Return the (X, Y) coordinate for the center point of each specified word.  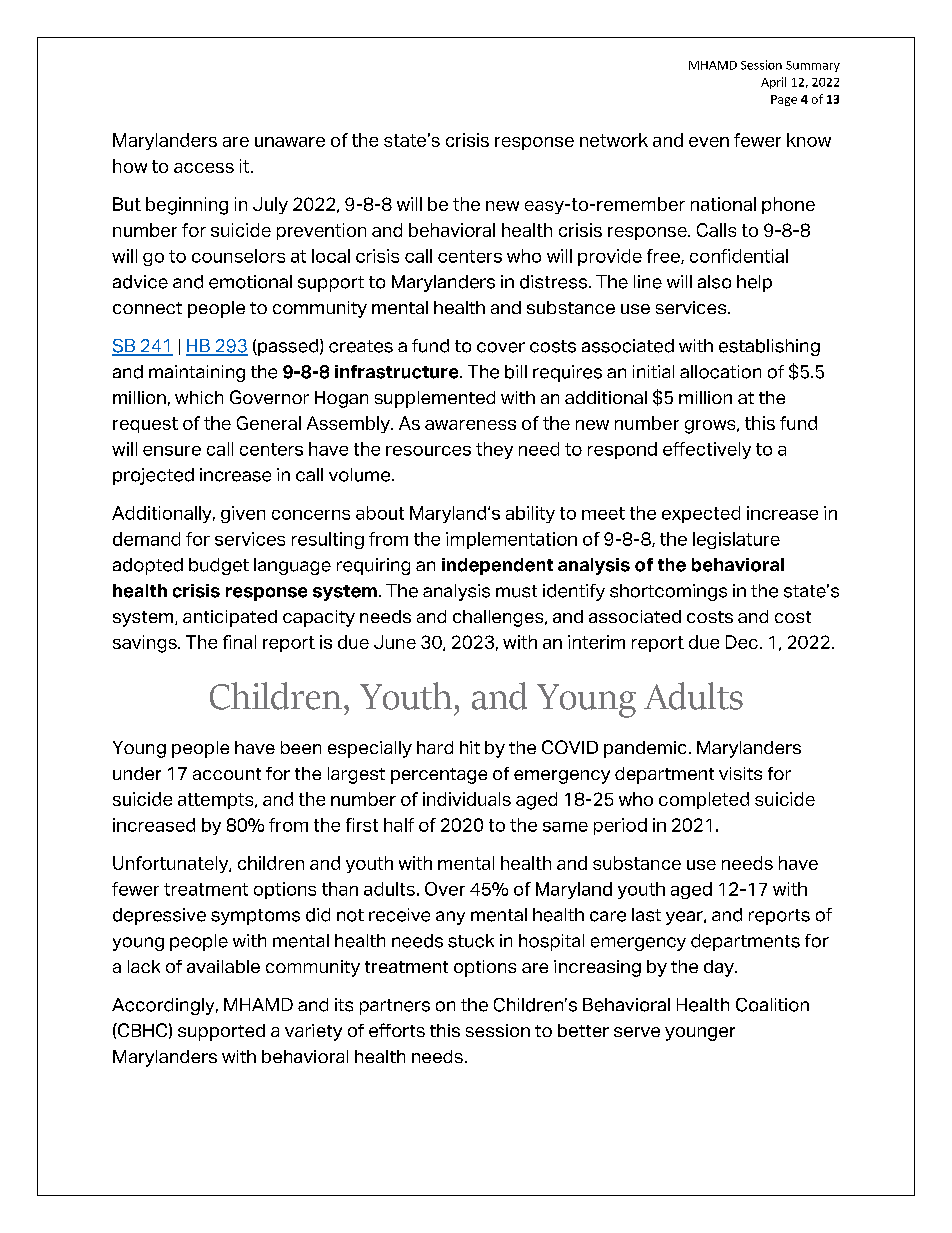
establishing (769, 347)
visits (740, 773)
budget (219, 566)
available (223, 966)
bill (516, 372)
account (227, 774)
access (204, 168)
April (773, 83)
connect (147, 308)
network (614, 140)
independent (497, 566)
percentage (439, 776)
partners (395, 1007)
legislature (736, 540)
